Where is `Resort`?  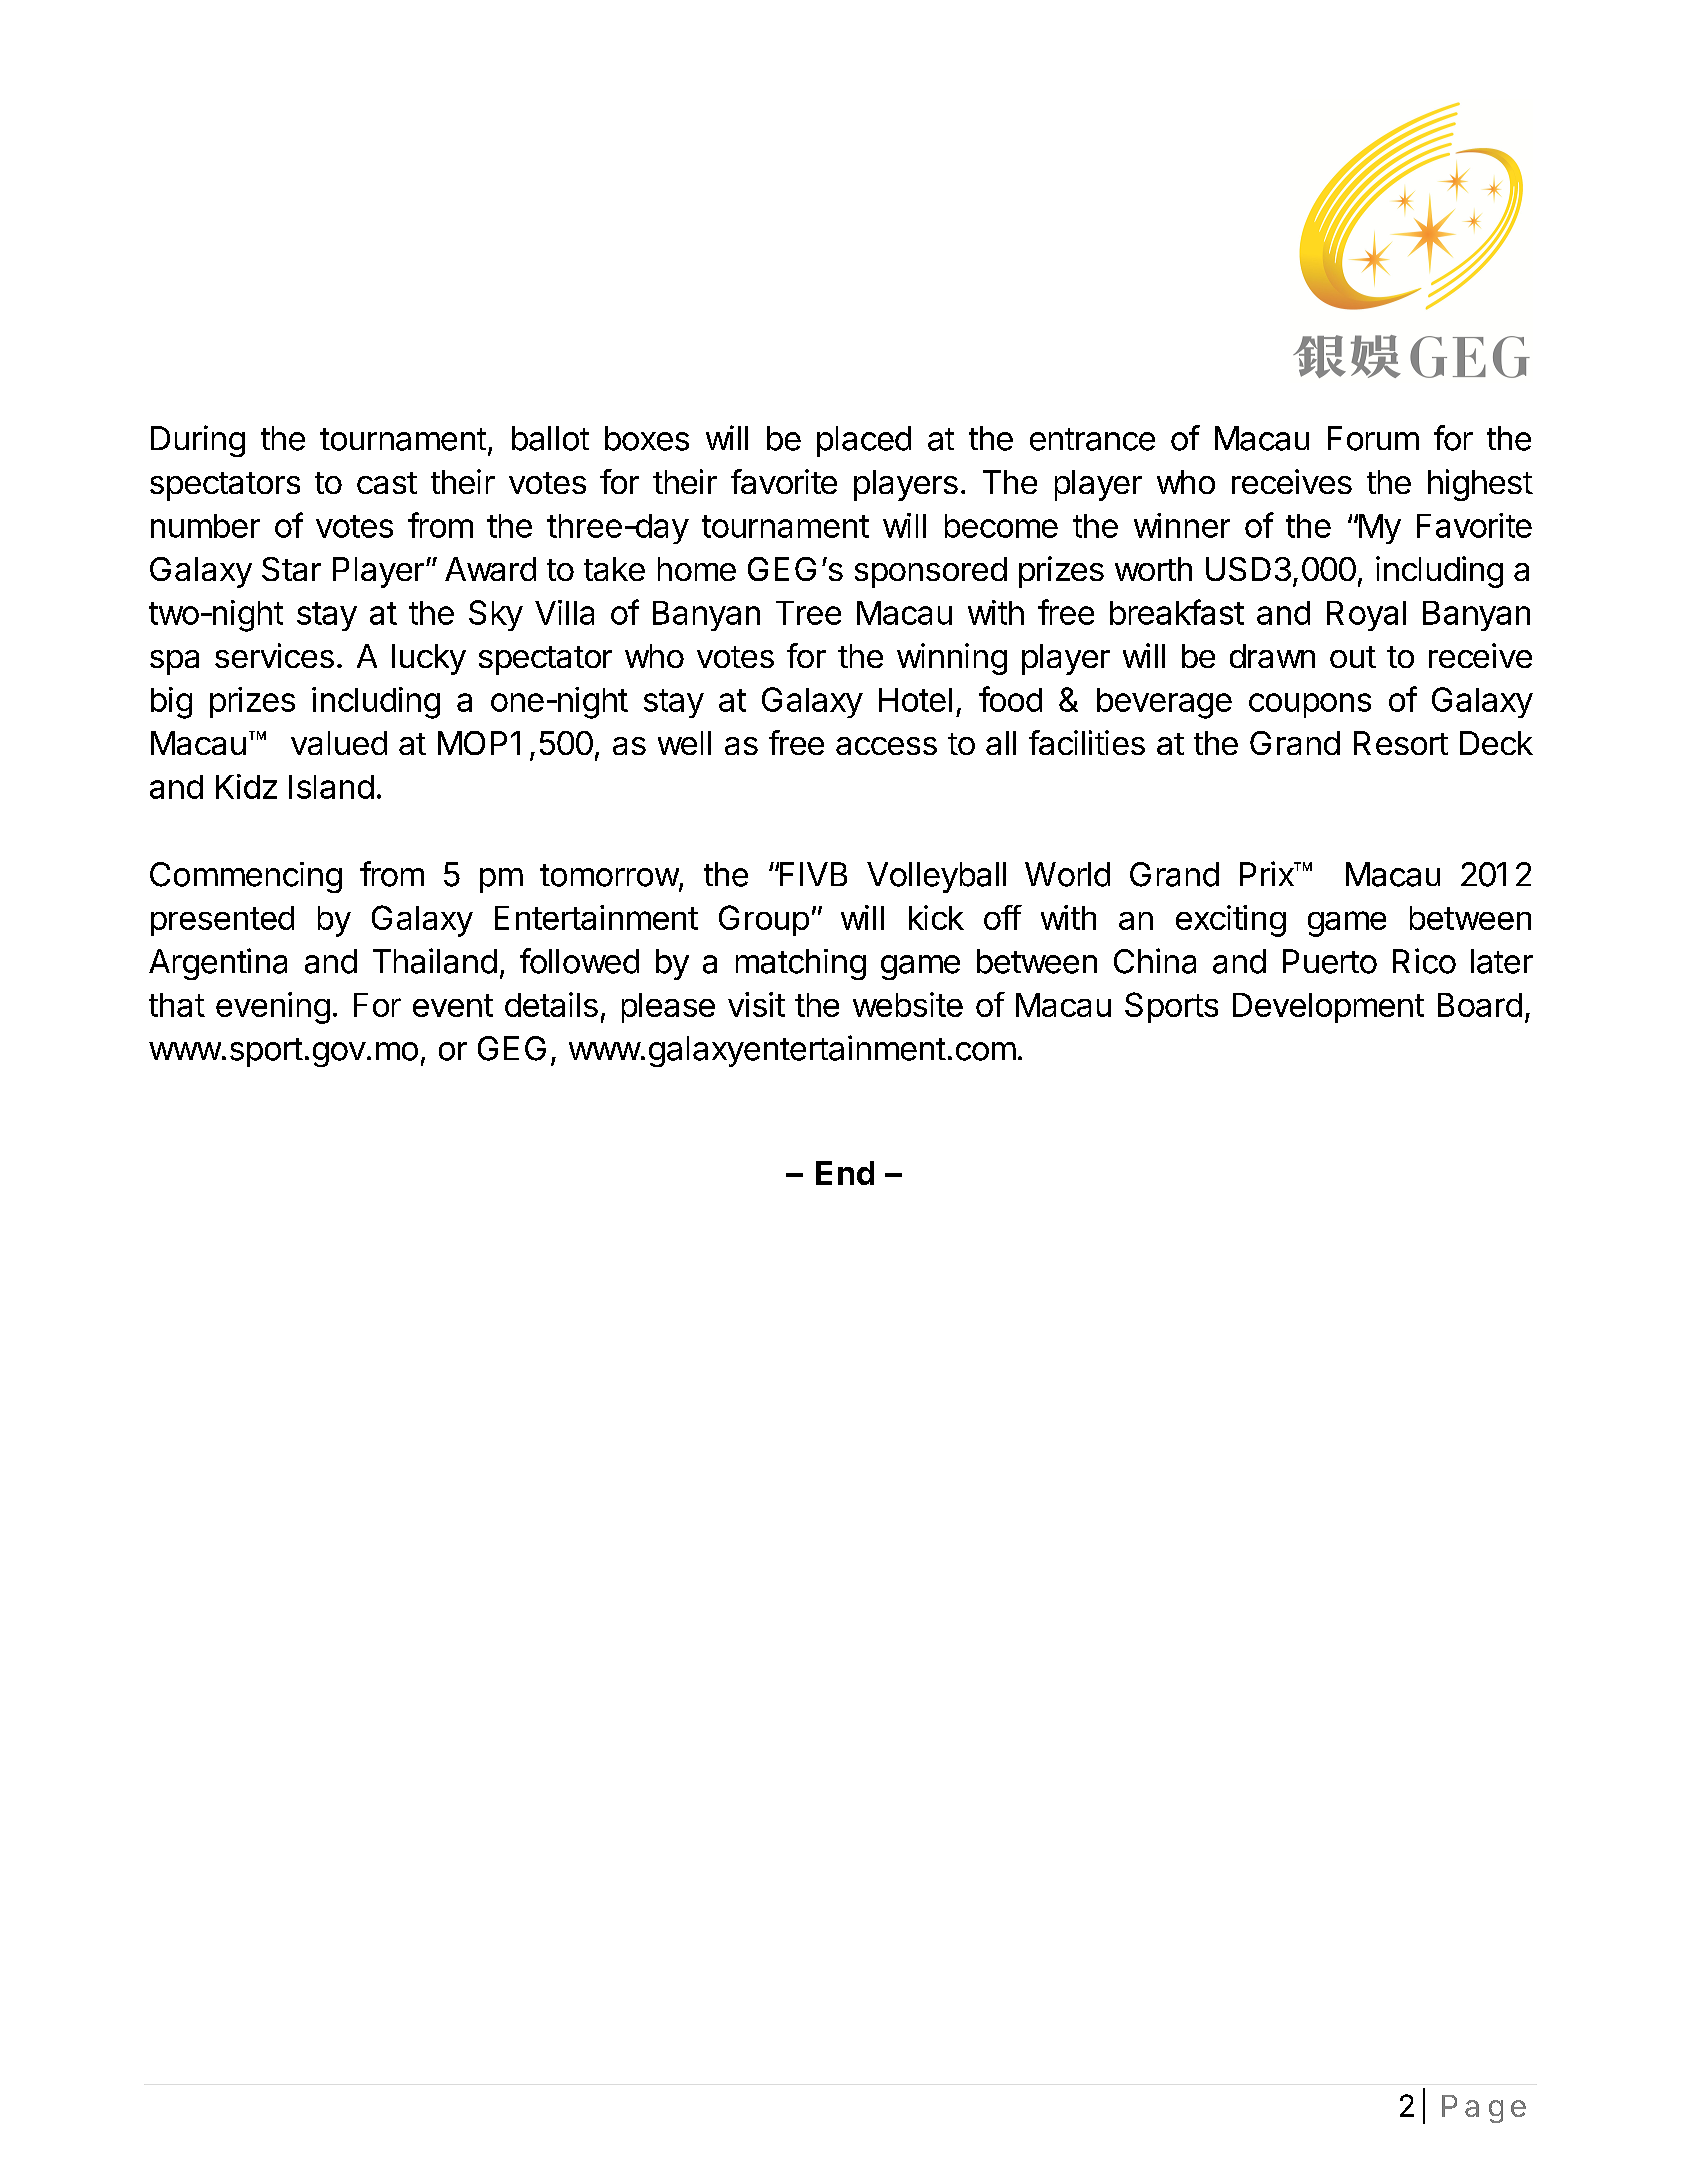 Resort is located at coordinates (1401, 743).
